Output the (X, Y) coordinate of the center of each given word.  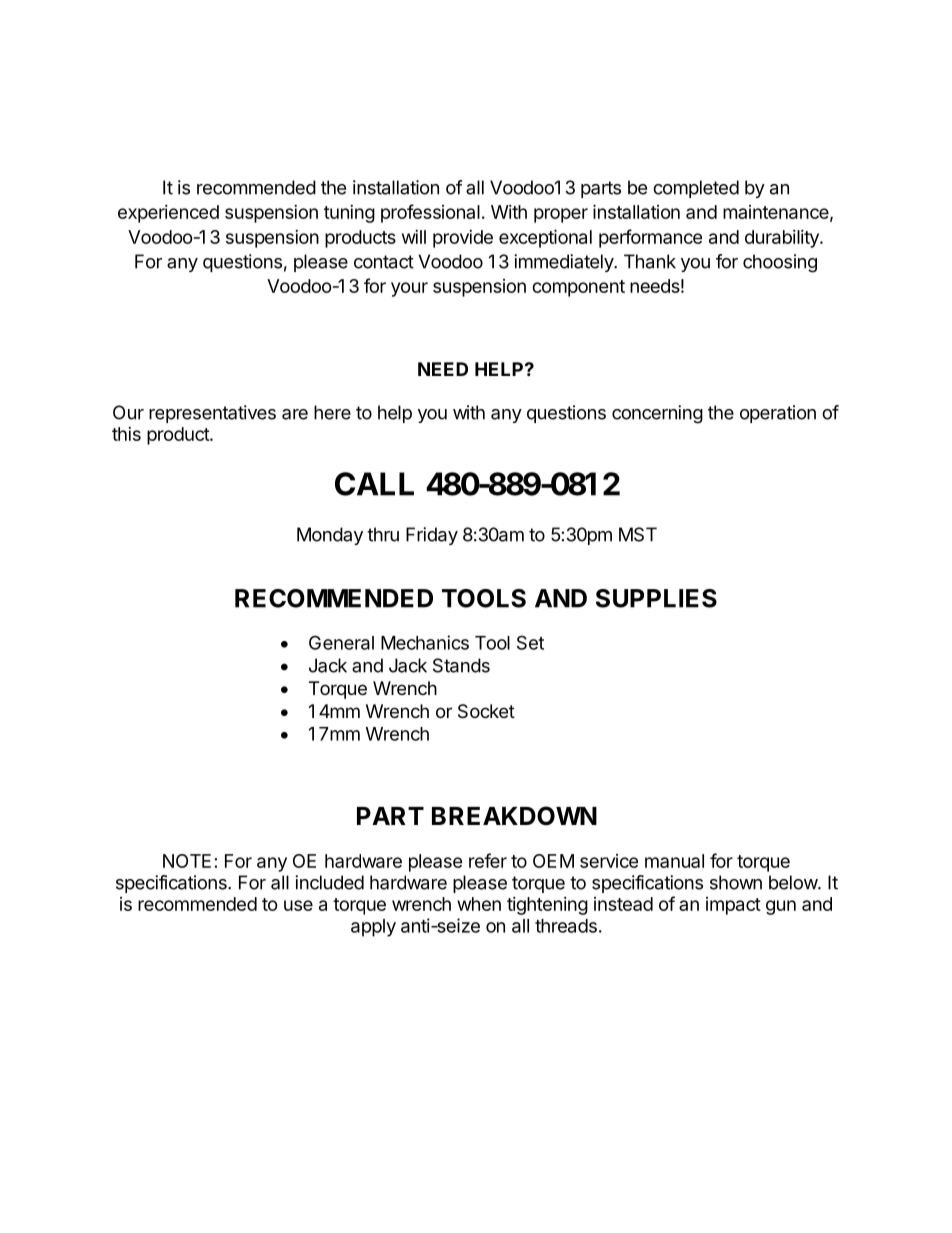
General (341, 642)
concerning (657, 414)
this (126, 434)
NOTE (187, 861)
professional (430, 213)
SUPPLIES (656, 598)
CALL (374, 484)
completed (696, 189)
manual (674, 861)
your (409, 289)
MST (638, 534)
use (298, 905)
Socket (486, 711)
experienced (168, 214)
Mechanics (425, 642)
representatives (212, 414)
